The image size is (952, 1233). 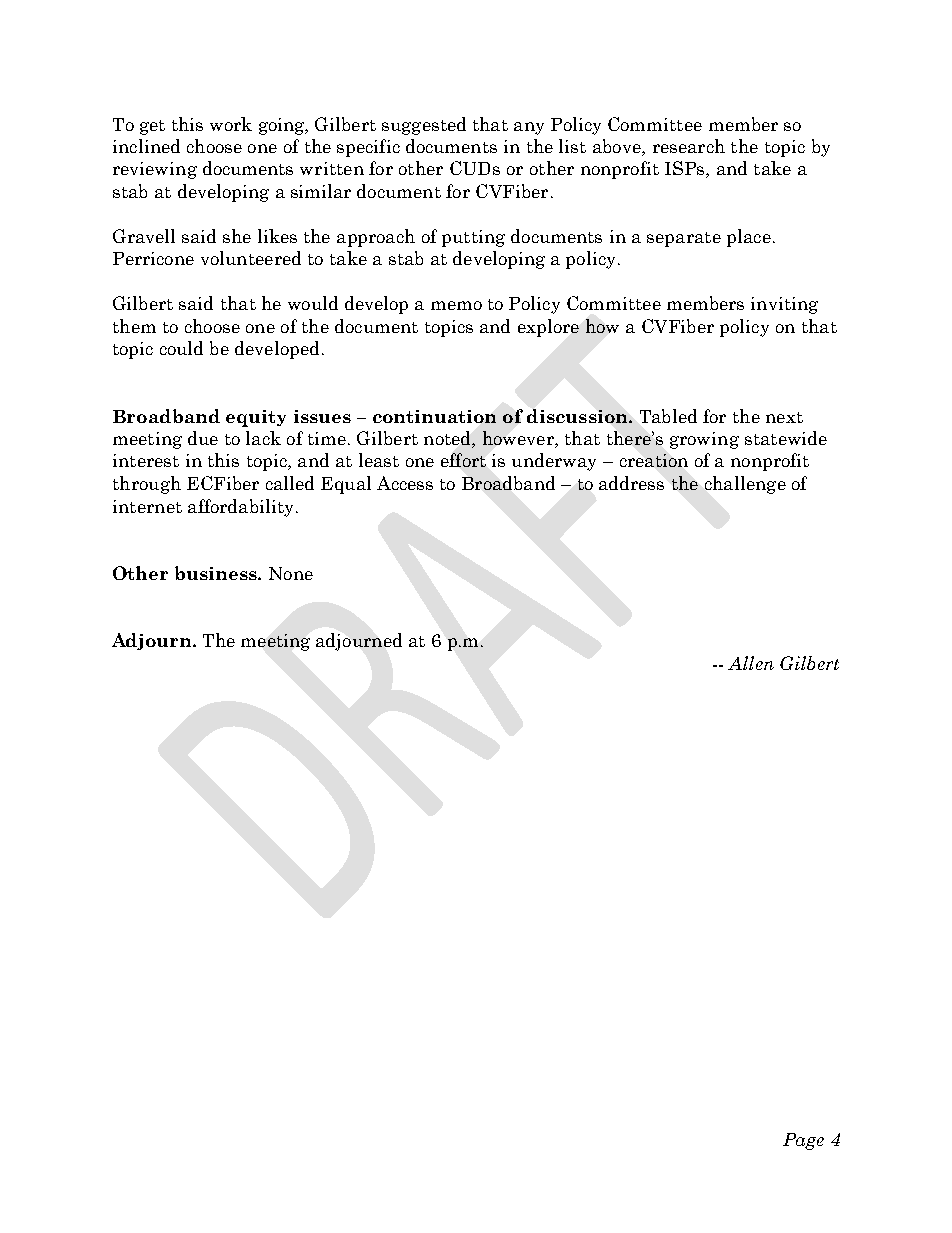 I want to click on business, so click(x=217, y=573).
